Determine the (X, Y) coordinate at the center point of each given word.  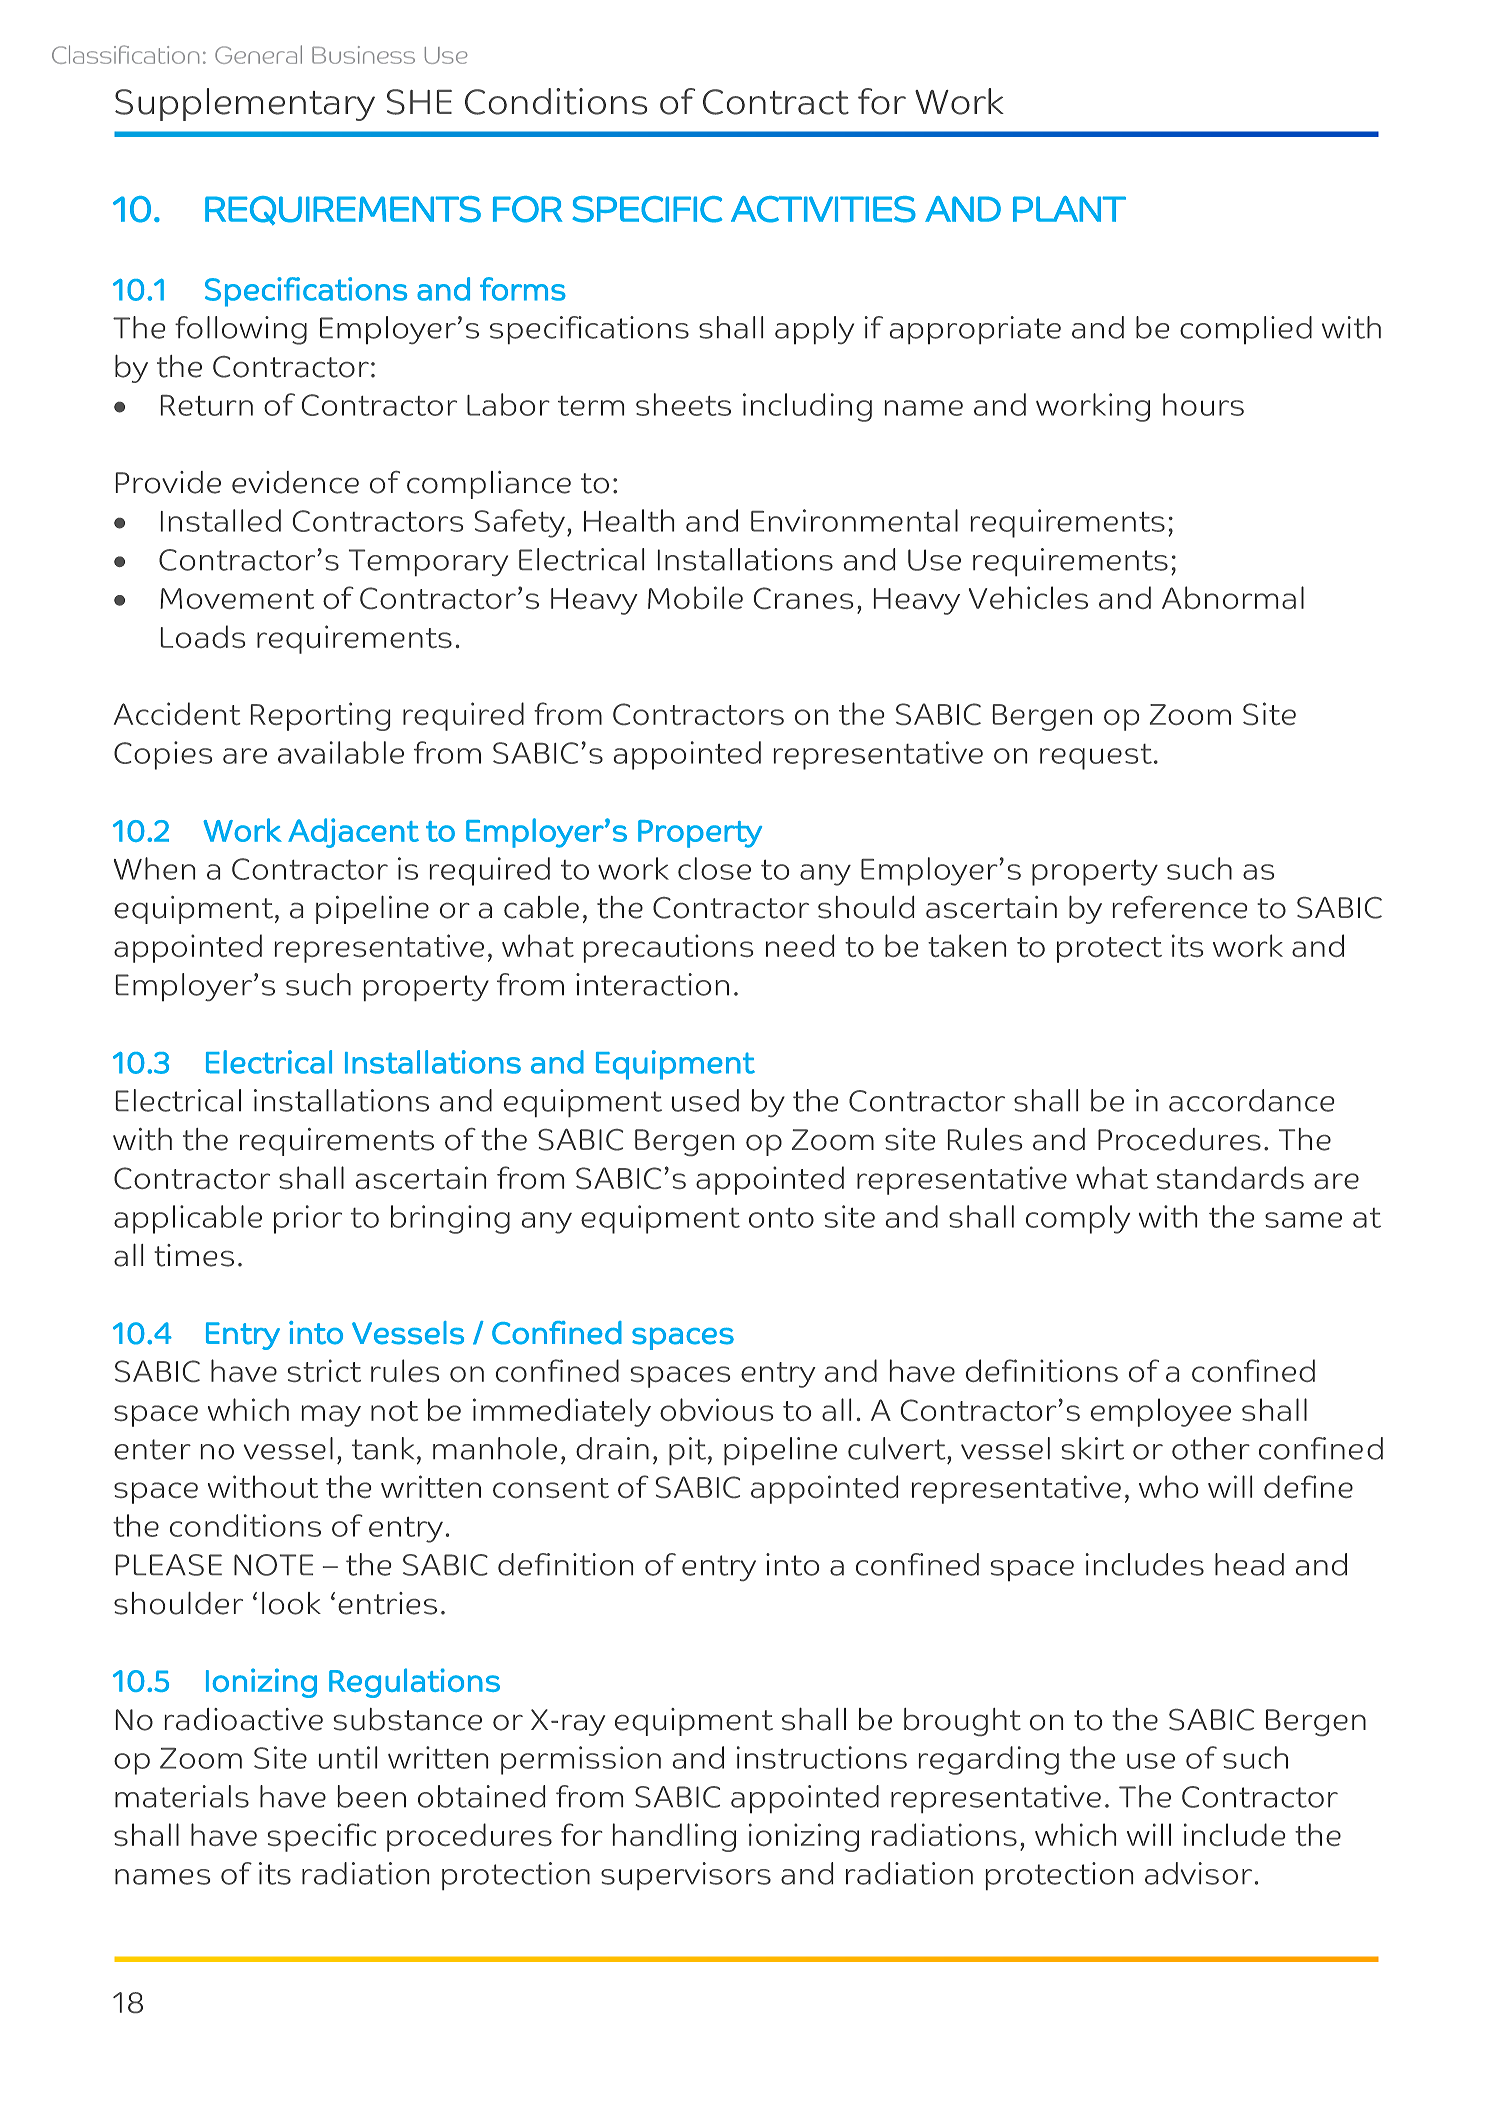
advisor (1198, 1873)
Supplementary (245, 104)
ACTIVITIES (823, 209)
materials (182, 1796)
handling (674, 1837)
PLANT (1069, 209)
